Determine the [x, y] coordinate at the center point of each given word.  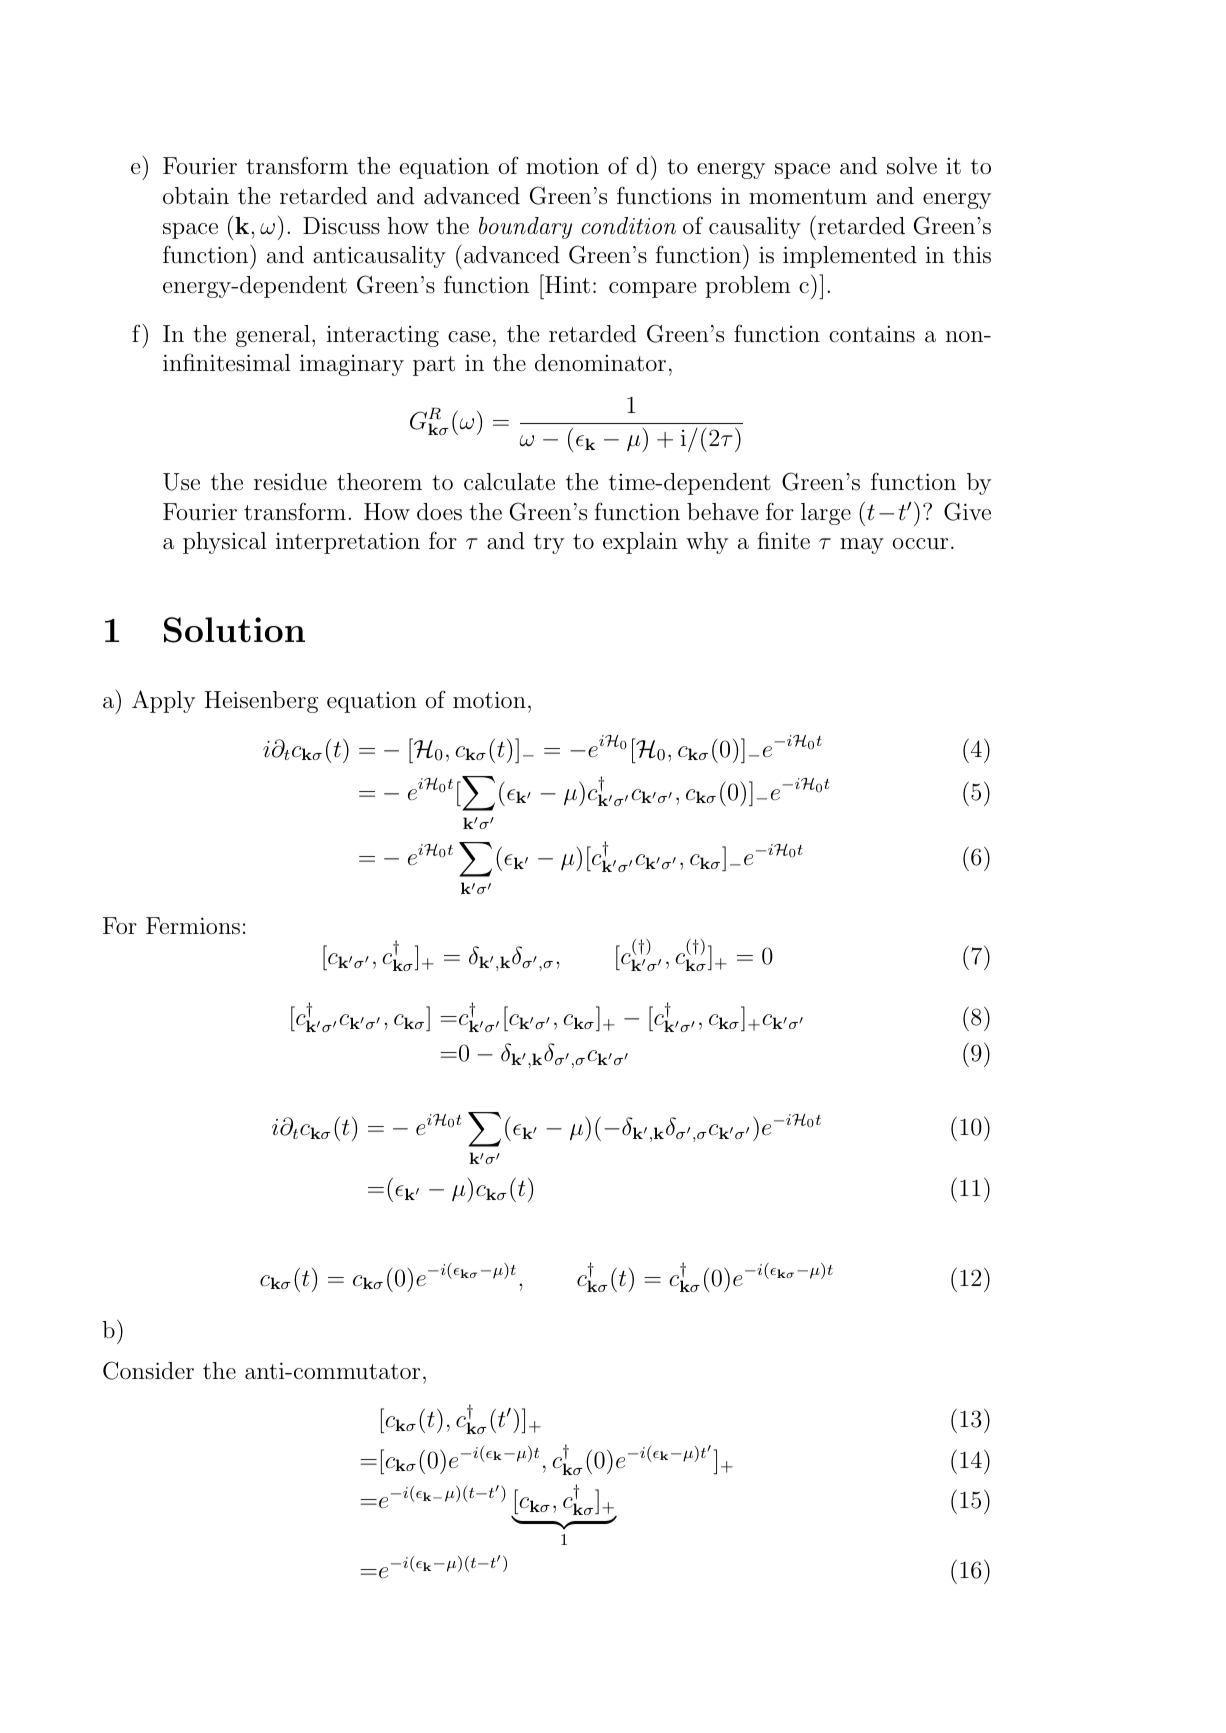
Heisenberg [261, 702]
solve [912, 166]
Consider [148, 1370]
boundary [525, 228]
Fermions [193, 926]
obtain [196, 196]
